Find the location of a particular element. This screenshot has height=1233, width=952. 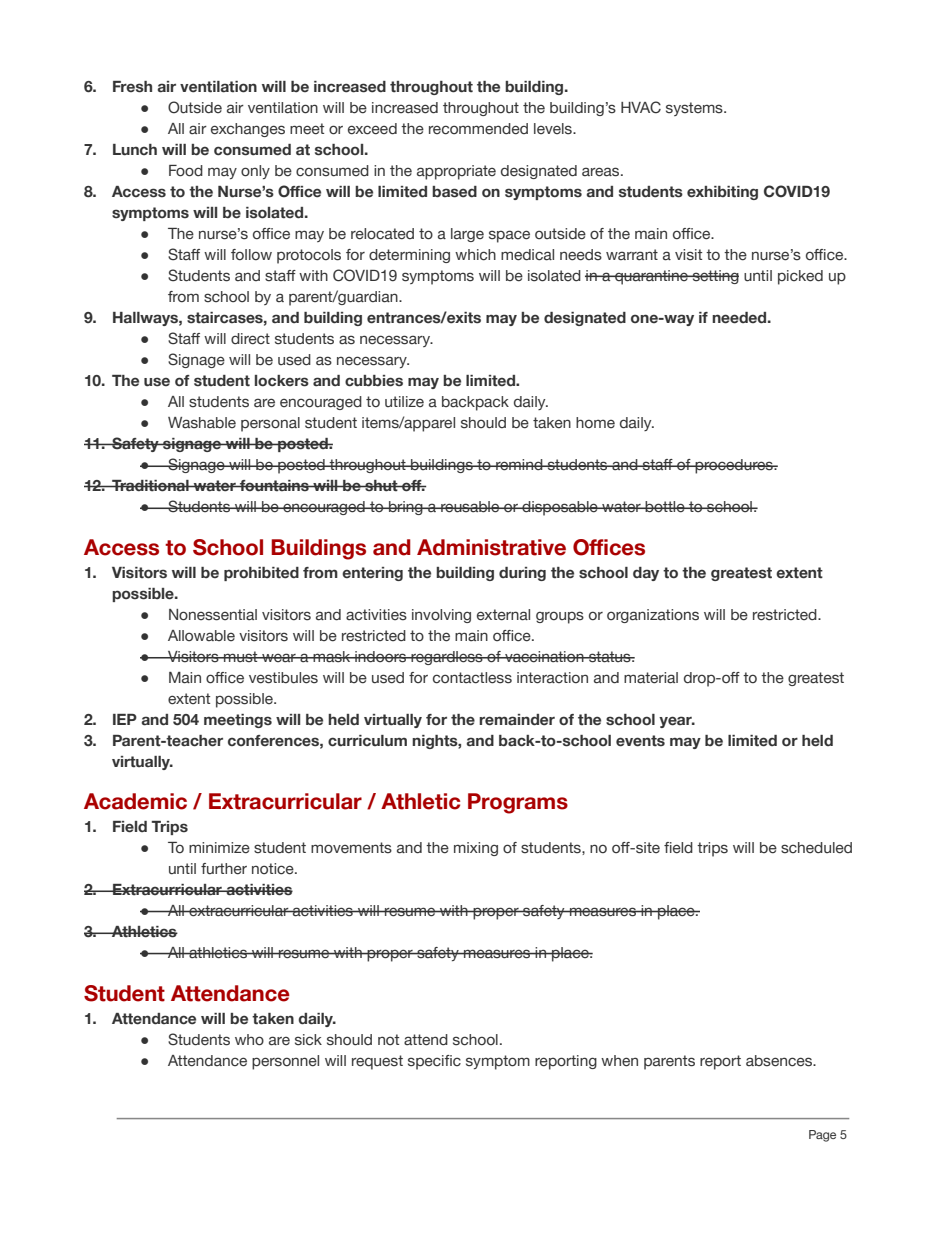

scheduled is located at coordinates (816, 848).
